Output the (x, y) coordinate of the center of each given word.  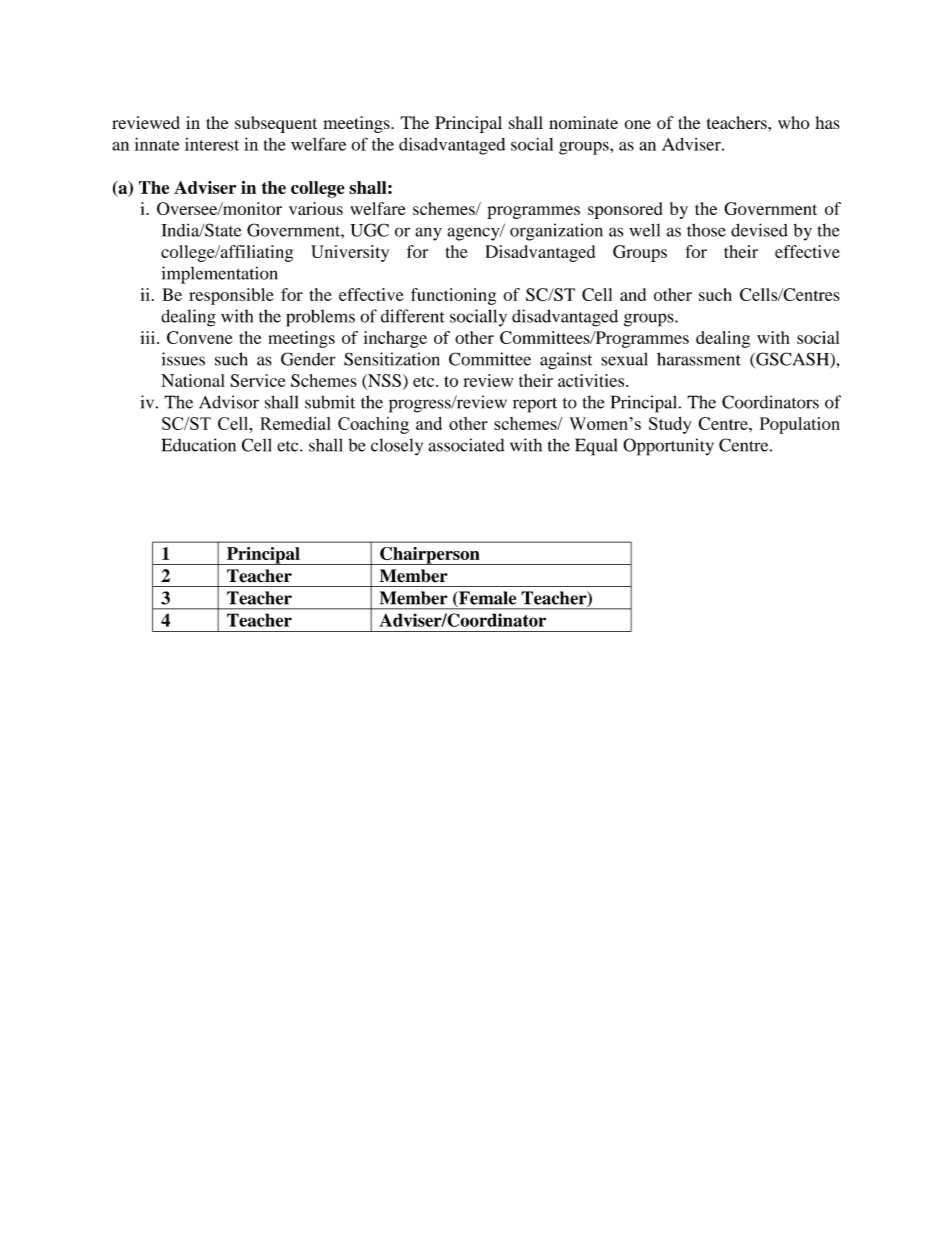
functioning (453, 296)
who (794, 122)
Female (486, 599)
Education (199, 445)
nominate (583, 122)
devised (759, 230)
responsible (231, 296)
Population (800, 425)
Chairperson (430, 556)
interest (212, 144)
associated (466, 445)
